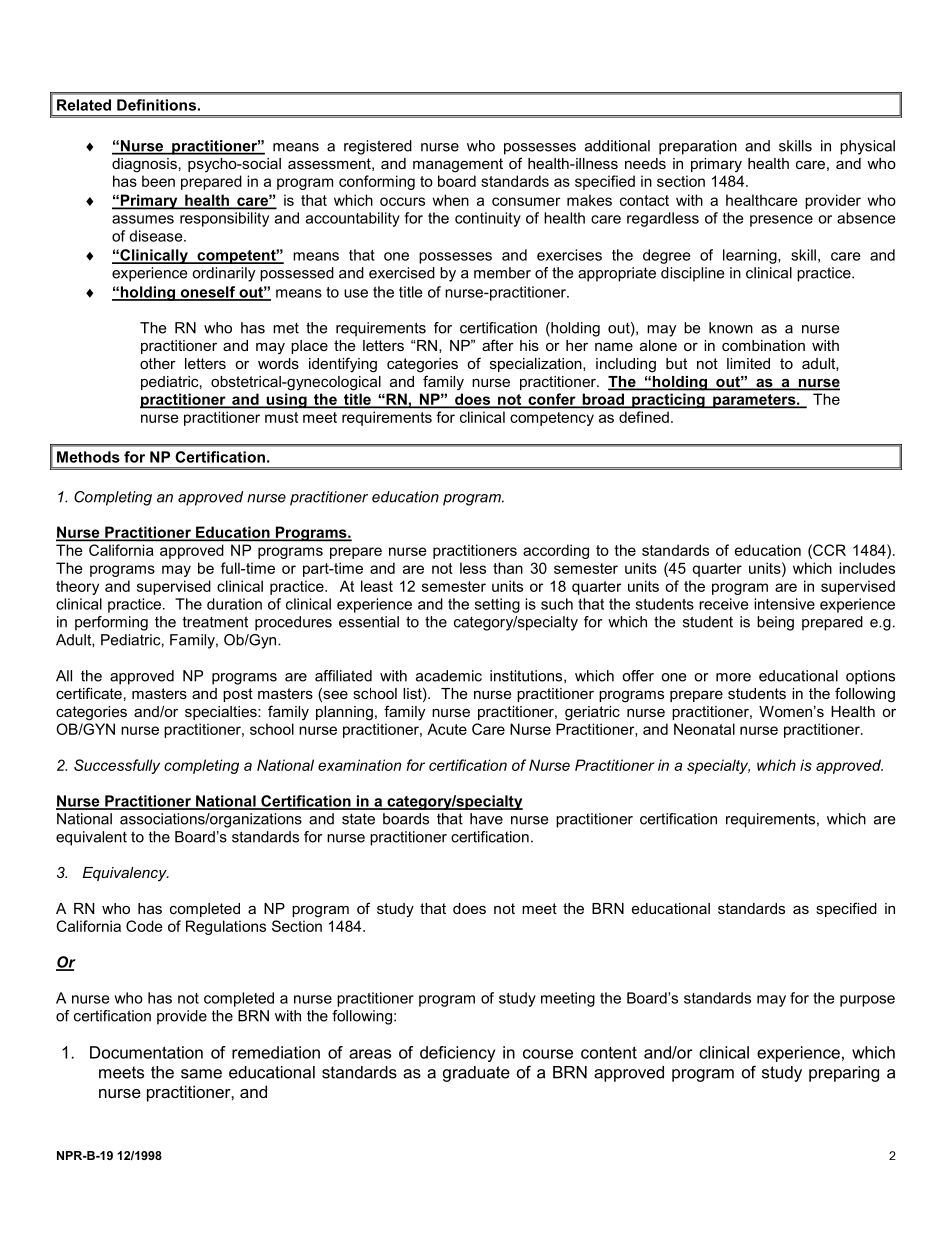 This screenshot has width=952, height=1233. I want to click on Documentation, so click(146, 1052).
